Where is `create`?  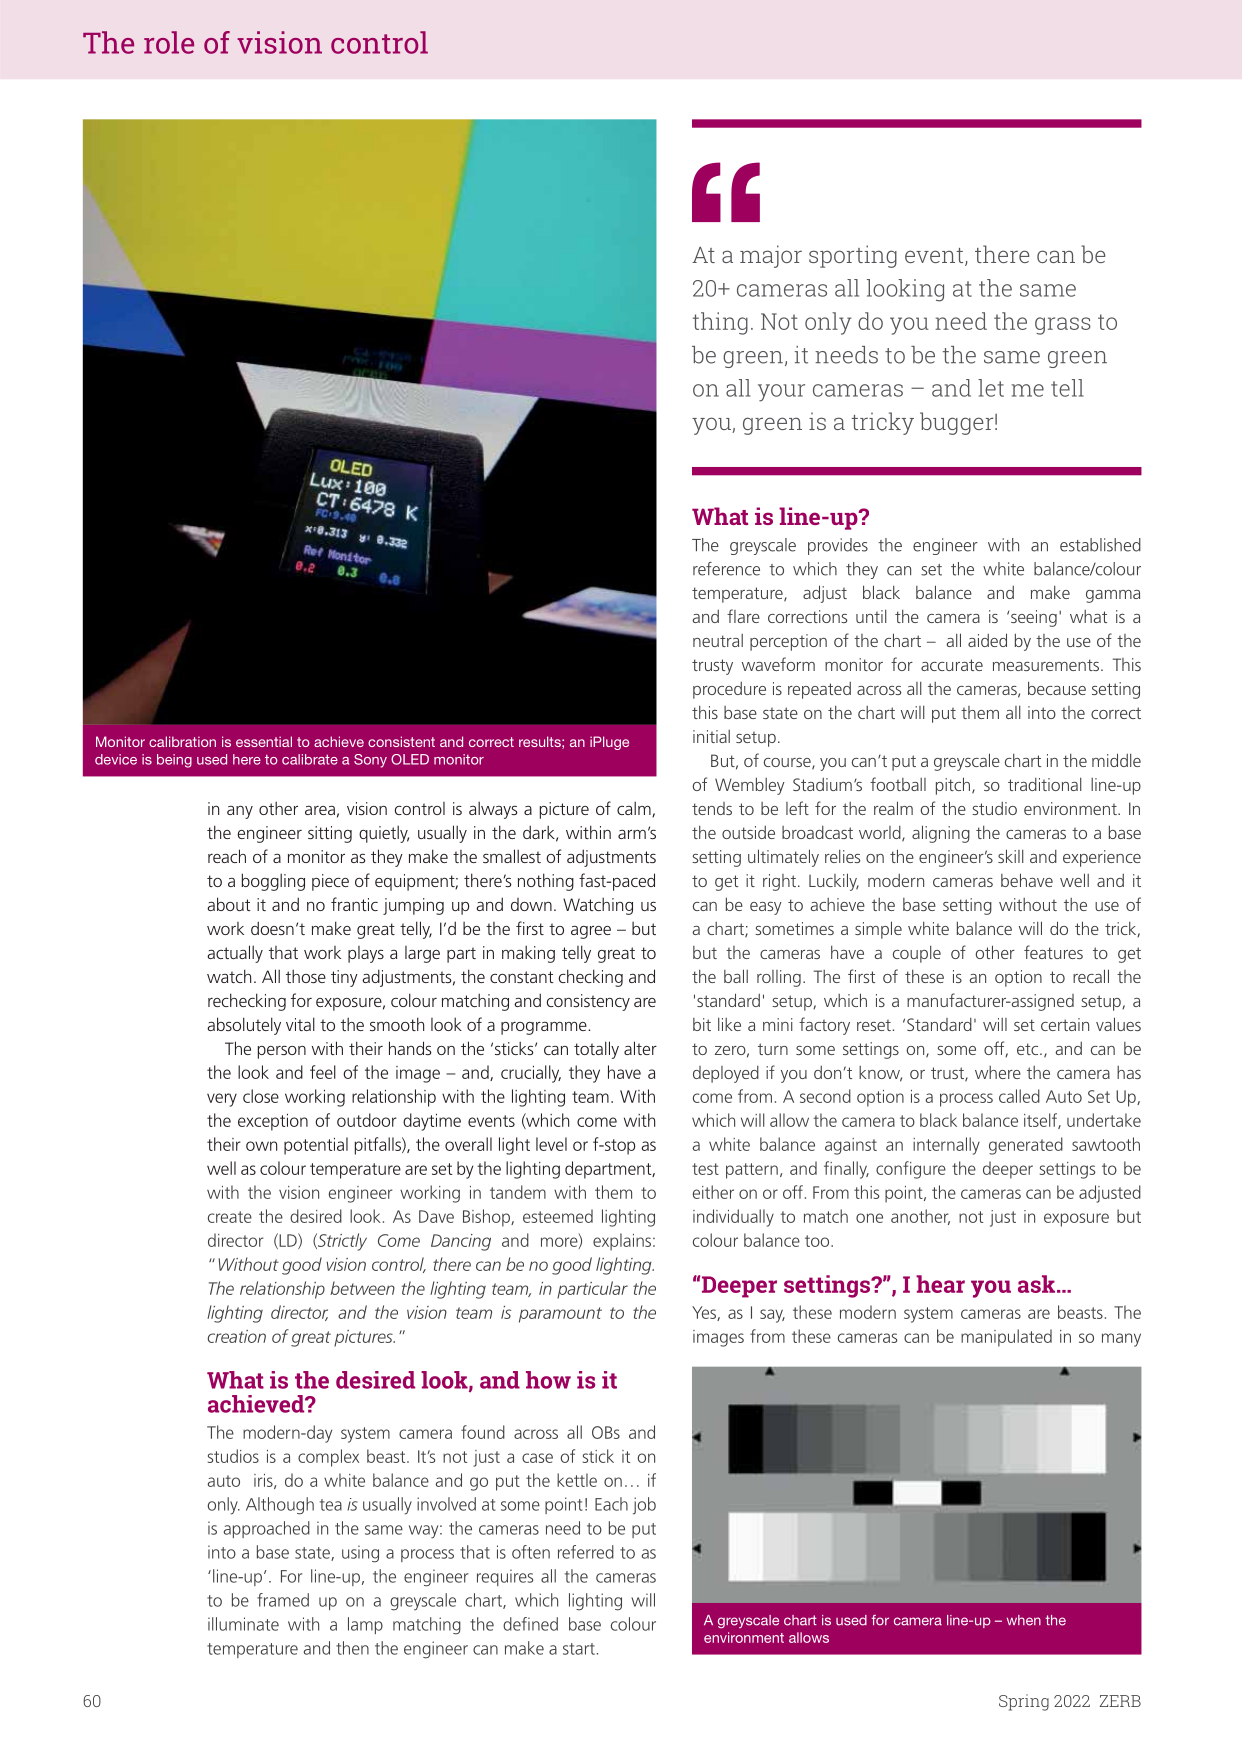
create is located at coordinates (230, 1217).
